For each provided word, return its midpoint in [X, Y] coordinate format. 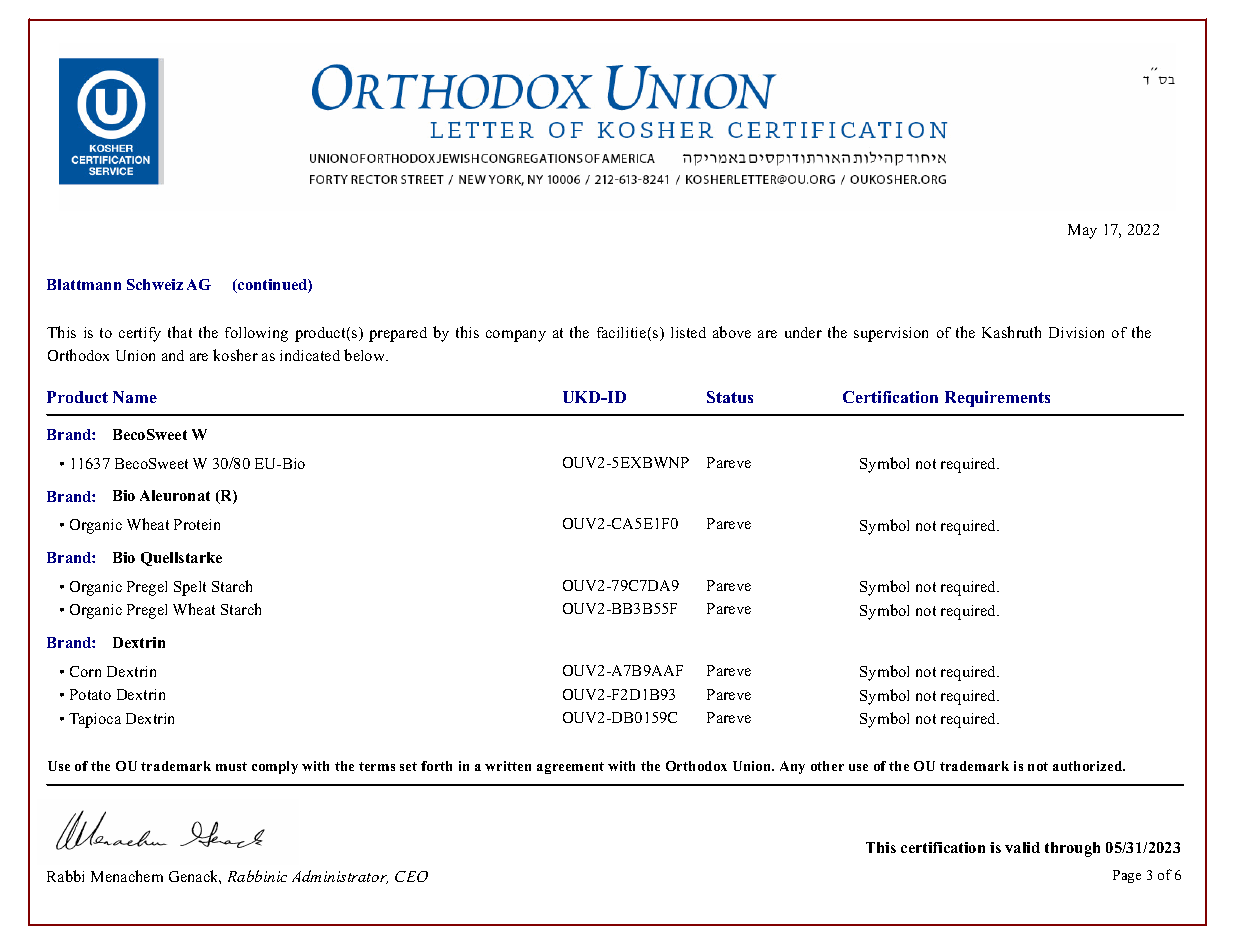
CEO [411, 876]
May [1082, 231]
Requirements [997, 399]
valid [1022, 847]
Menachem [127, 876]
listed [688, 332]
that [180, 332]
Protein [197, 524]
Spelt [190, 588]
